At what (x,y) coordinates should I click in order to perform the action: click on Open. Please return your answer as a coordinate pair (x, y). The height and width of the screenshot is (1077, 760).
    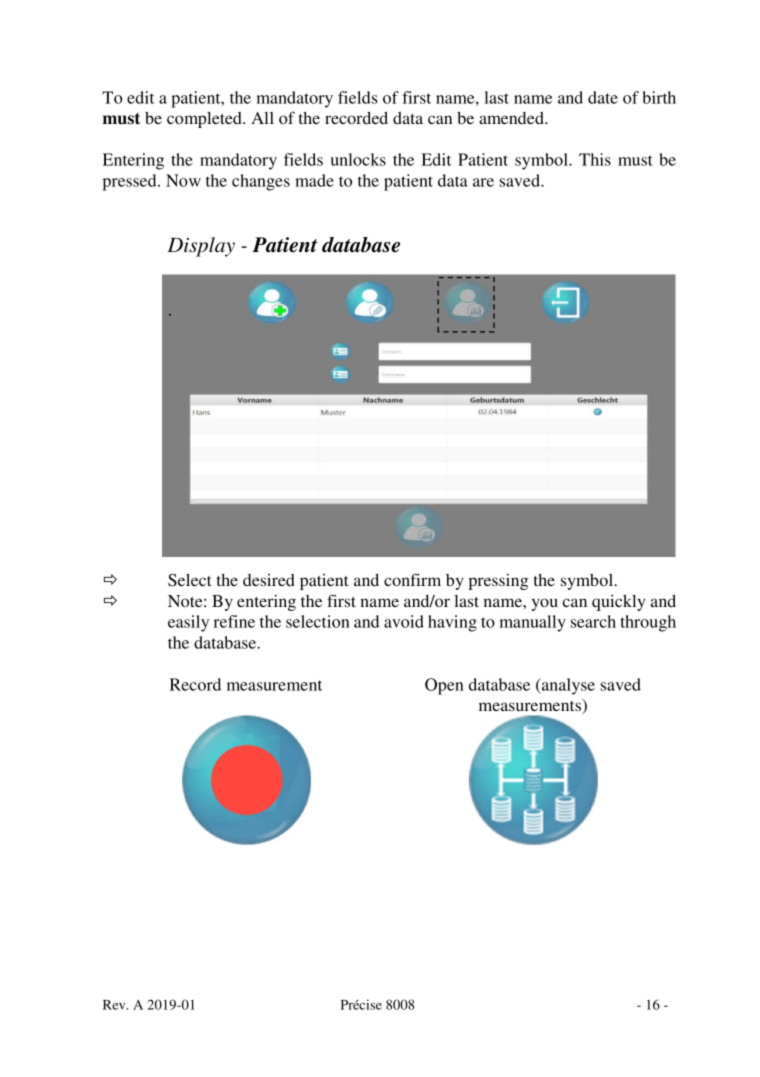
    Looking at the image, I should click on (444, 686).
